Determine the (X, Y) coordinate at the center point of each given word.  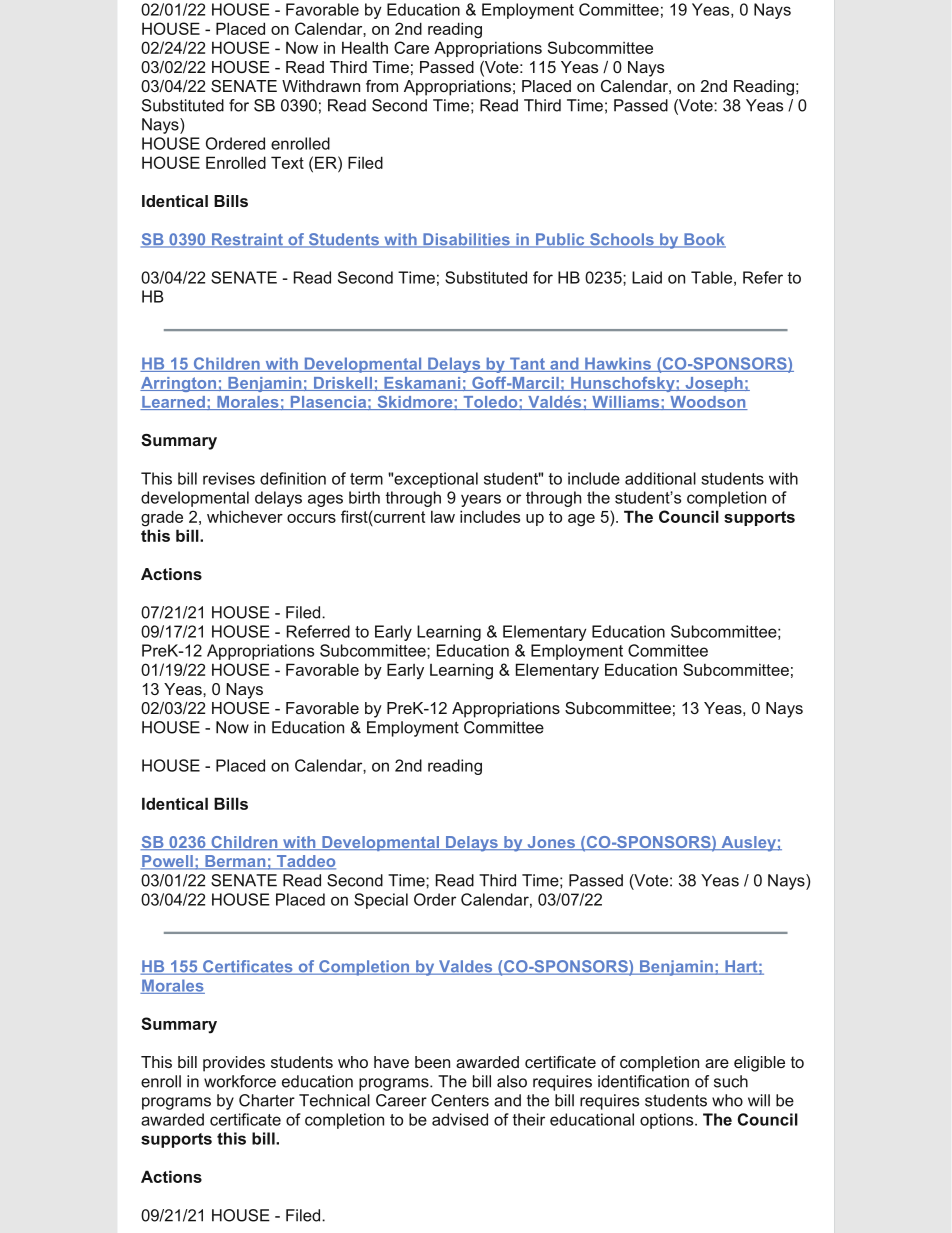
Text (287, 162)
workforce (240, 1081)
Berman (235, 862)
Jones (551, 843)
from (382, 86)
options (668, 1121)
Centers (460, 1100)
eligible (759, 1064)
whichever (245, 516)
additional (660, 478)
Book (704, 240)
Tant (527, 364)
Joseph (714, 384)
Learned (173, 403)
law (443, 516)
